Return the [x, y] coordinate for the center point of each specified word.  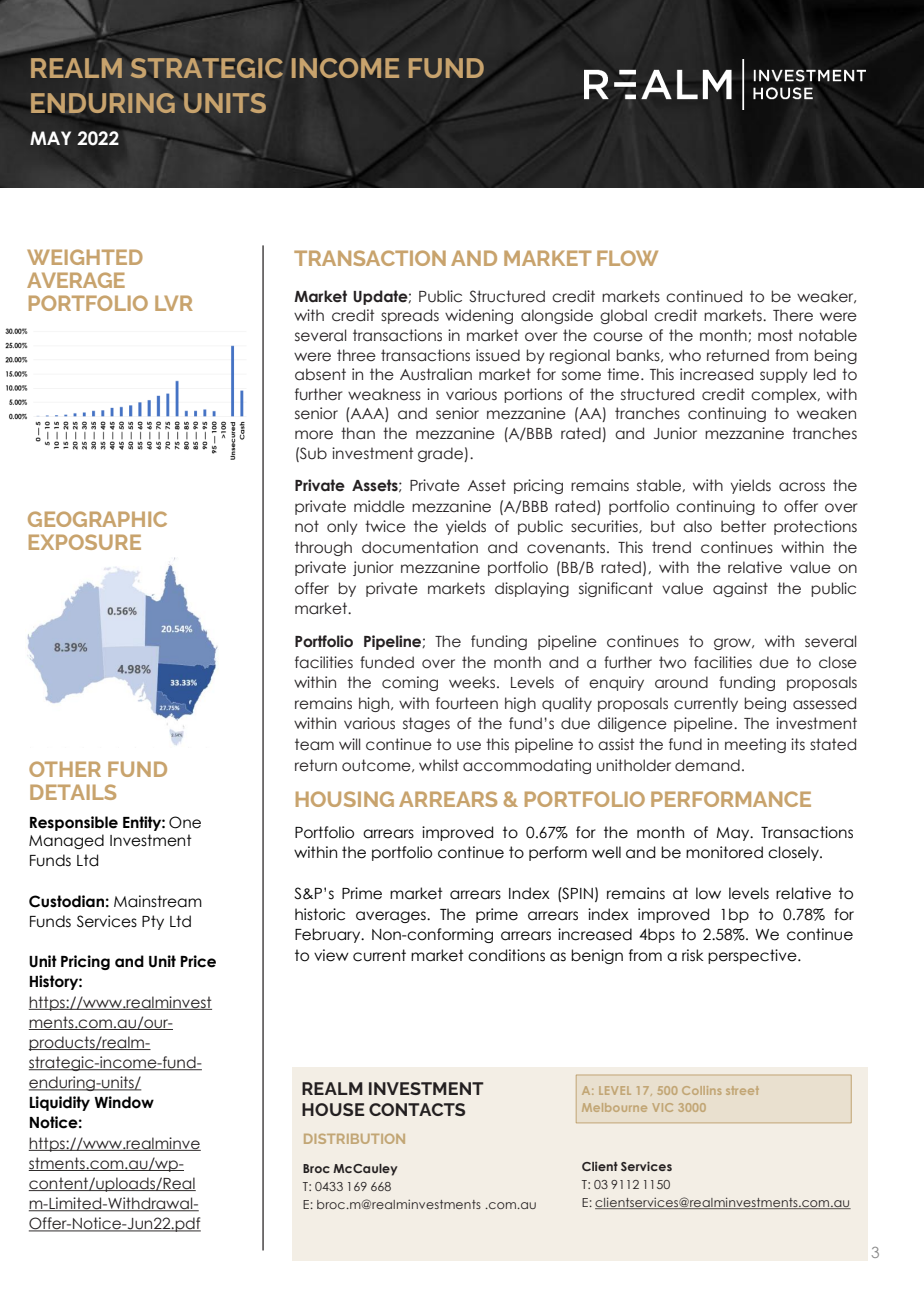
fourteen [467, 703]
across [802, 487]
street [742, 1090]
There [793, 315]
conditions [506, 955]
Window [124, 1102]
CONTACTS [417, 1109]
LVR [174, 303]
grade [441, 454]
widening [479, 316]
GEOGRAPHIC [97, 519]
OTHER [65, 769]
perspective [753, 956]
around [681, 682]
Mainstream [158, 901]
